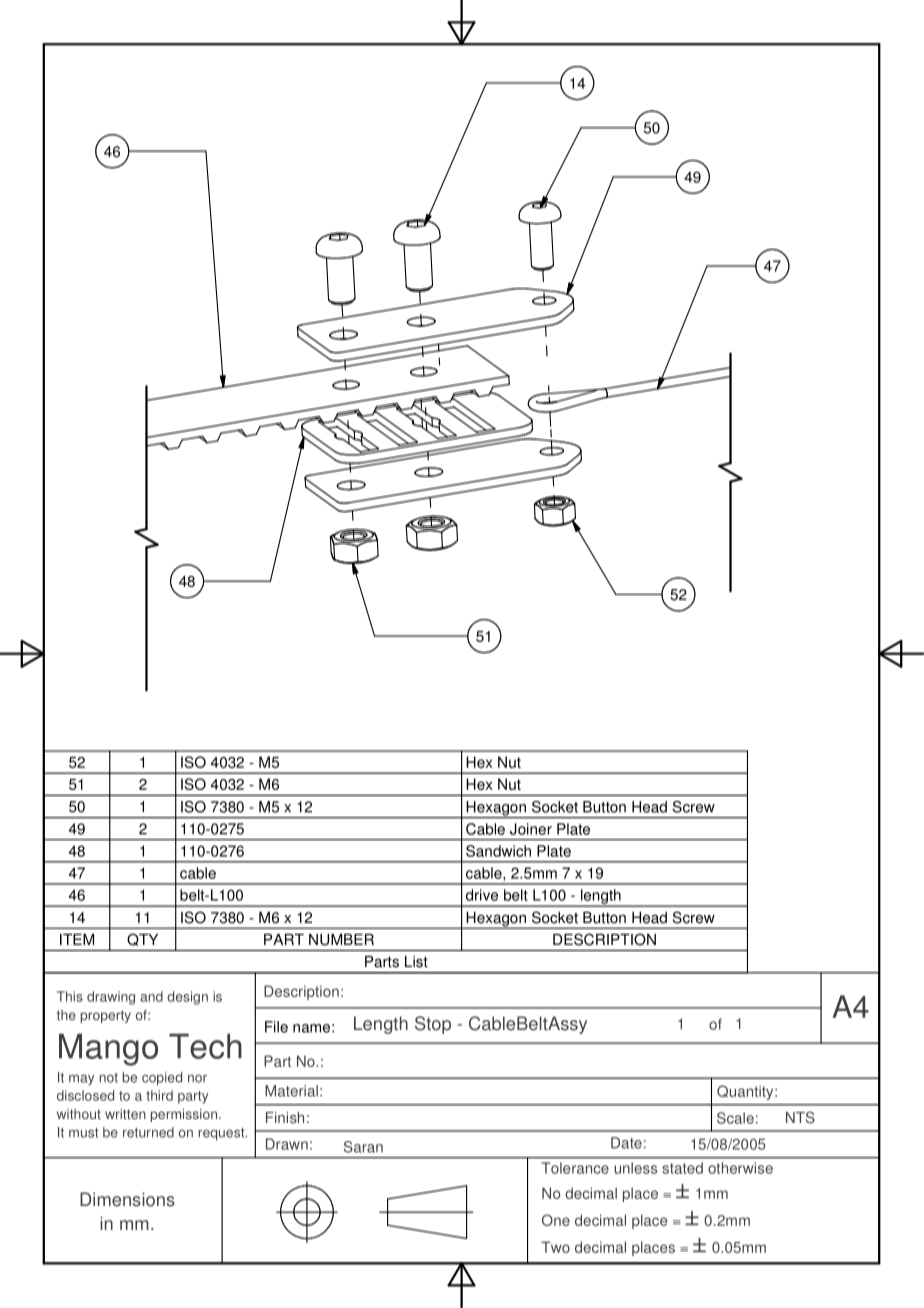 Image resolution: width=924 pixels, height=1308 pixels. Describe the element at coordinates (531, 829) in the page. I see `Joiner` at that location.
